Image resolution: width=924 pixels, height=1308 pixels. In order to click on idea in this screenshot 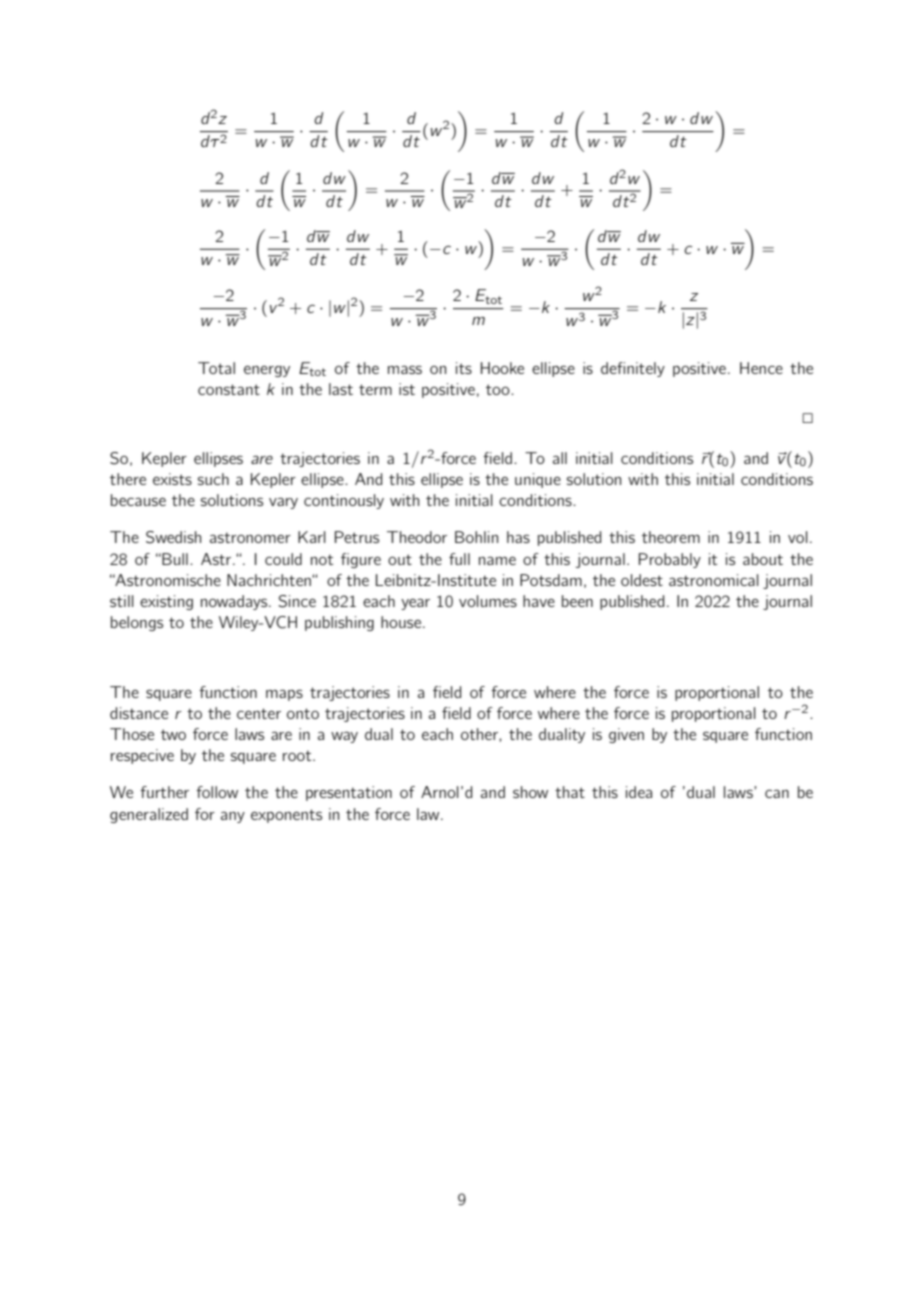, I will do `click(639, 792)`.
